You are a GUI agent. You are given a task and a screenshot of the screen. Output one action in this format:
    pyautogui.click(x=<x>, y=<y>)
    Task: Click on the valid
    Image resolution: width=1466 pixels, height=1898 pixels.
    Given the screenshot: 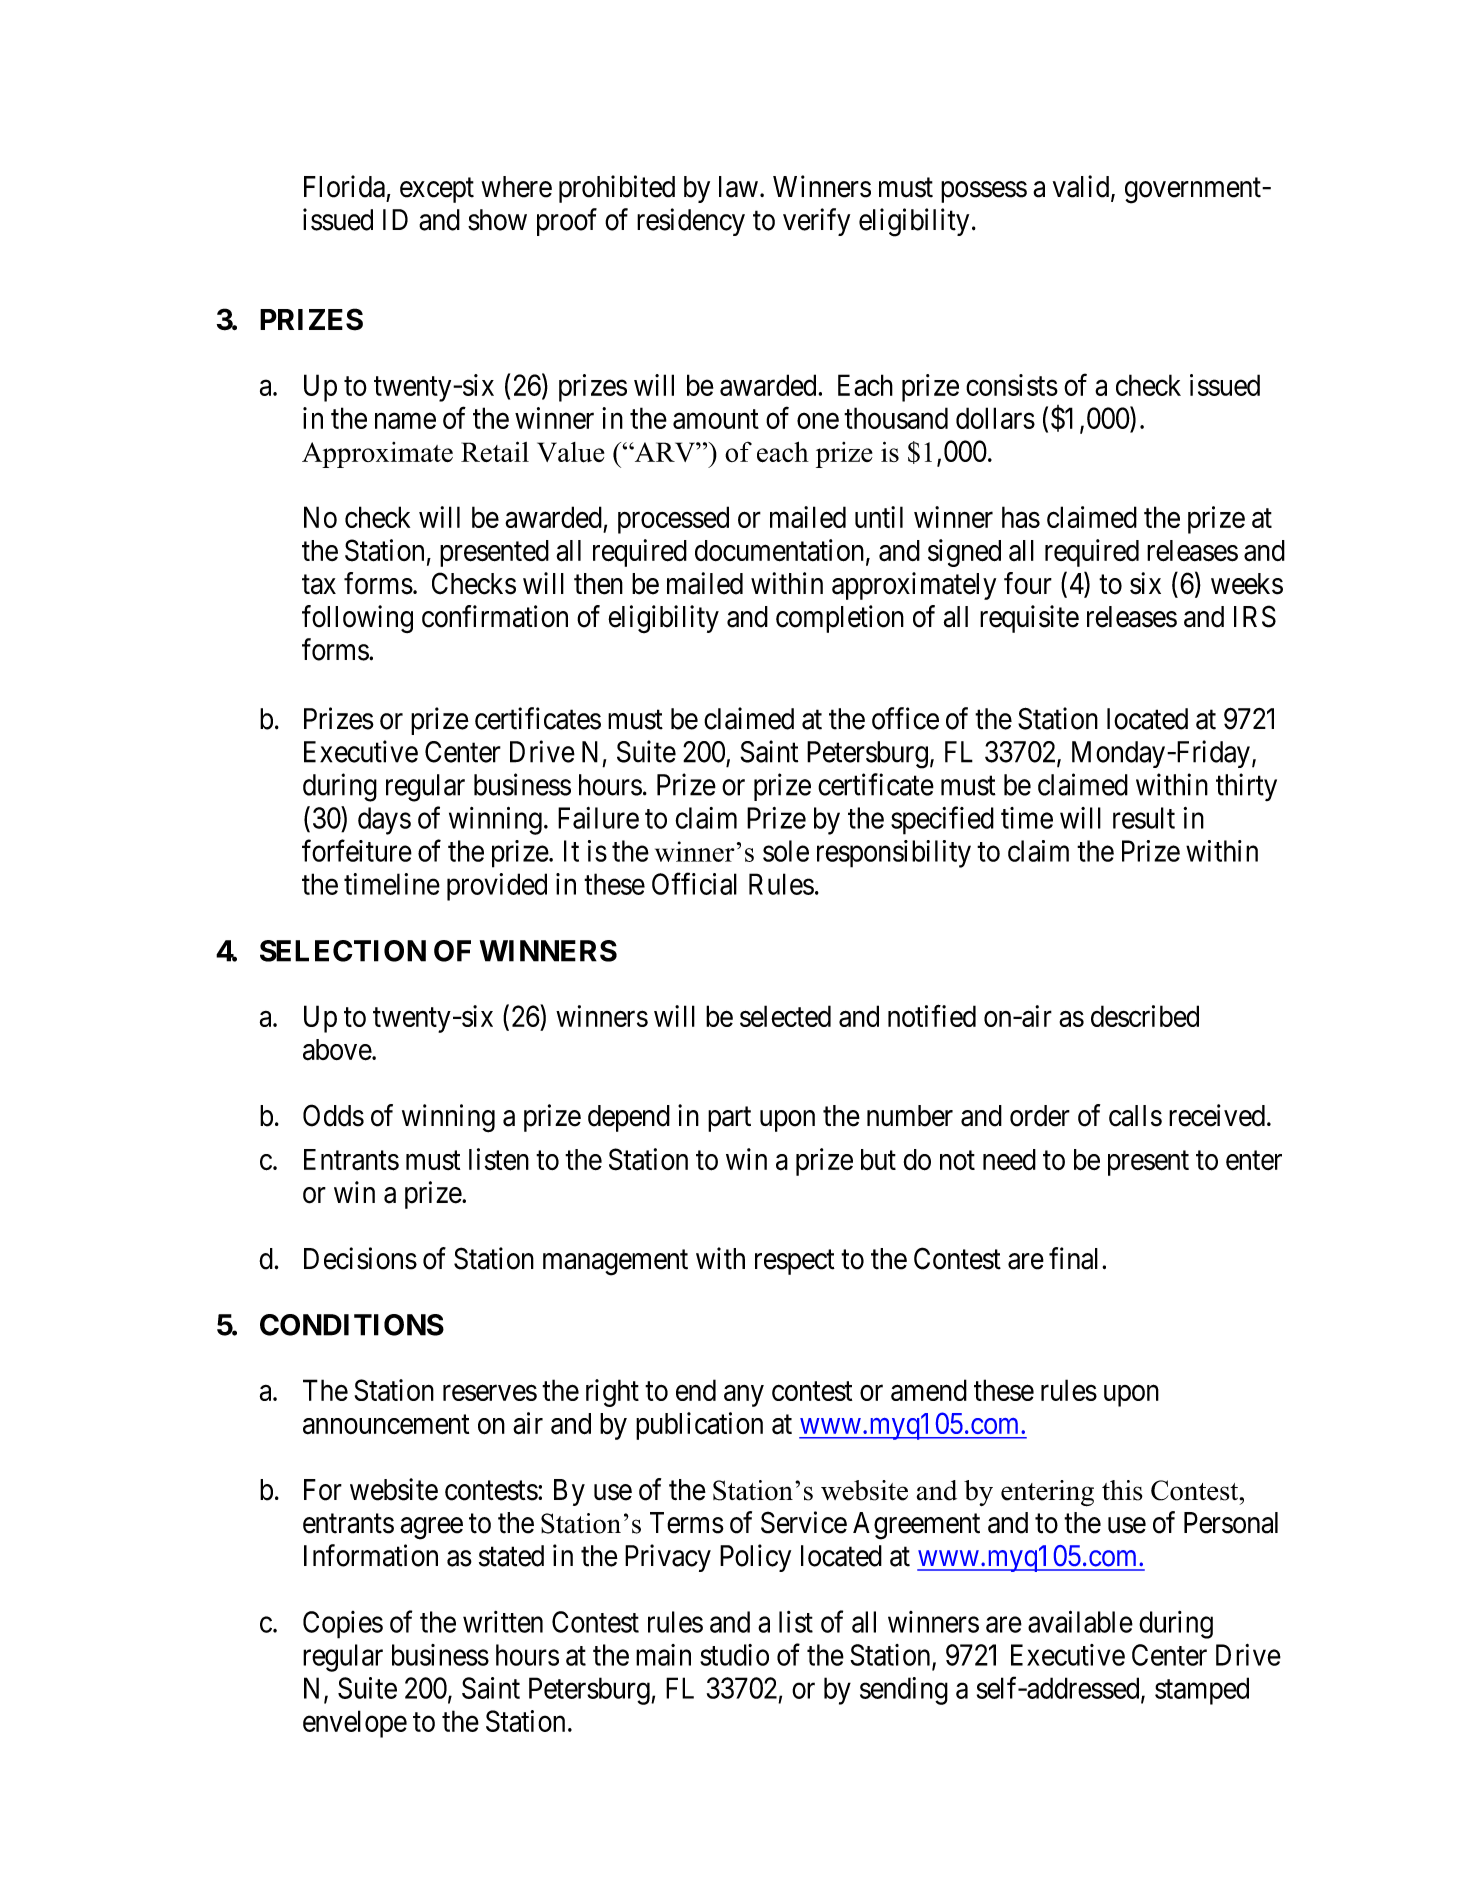 What is the action you would take?
    pyautogui.click(x=1082, y=187)
